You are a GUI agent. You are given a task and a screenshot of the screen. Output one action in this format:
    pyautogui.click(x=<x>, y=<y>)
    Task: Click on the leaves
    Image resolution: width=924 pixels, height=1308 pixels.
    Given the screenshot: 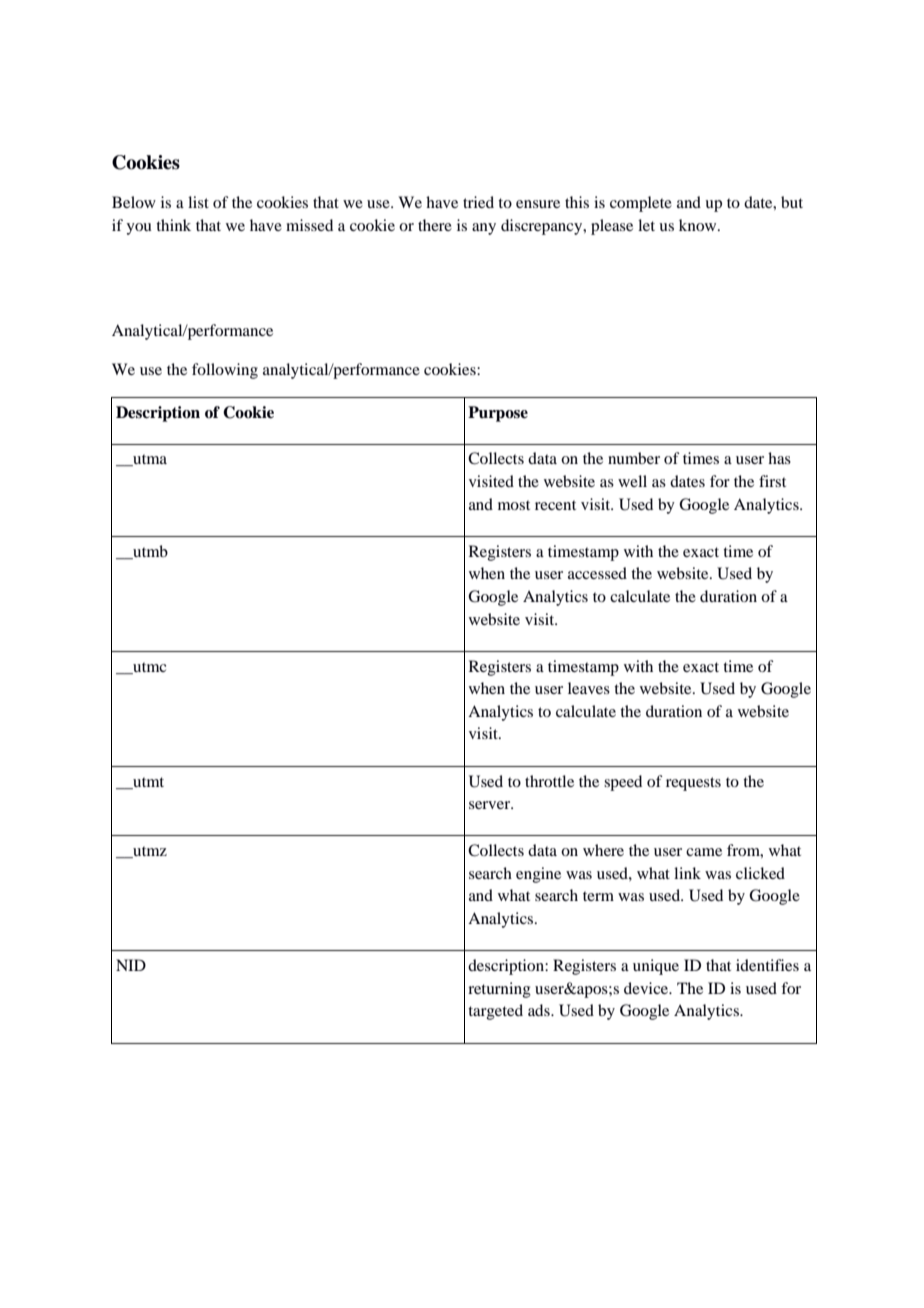 What is the action you would take?
    pyautogui.click(x=589, y=688)
